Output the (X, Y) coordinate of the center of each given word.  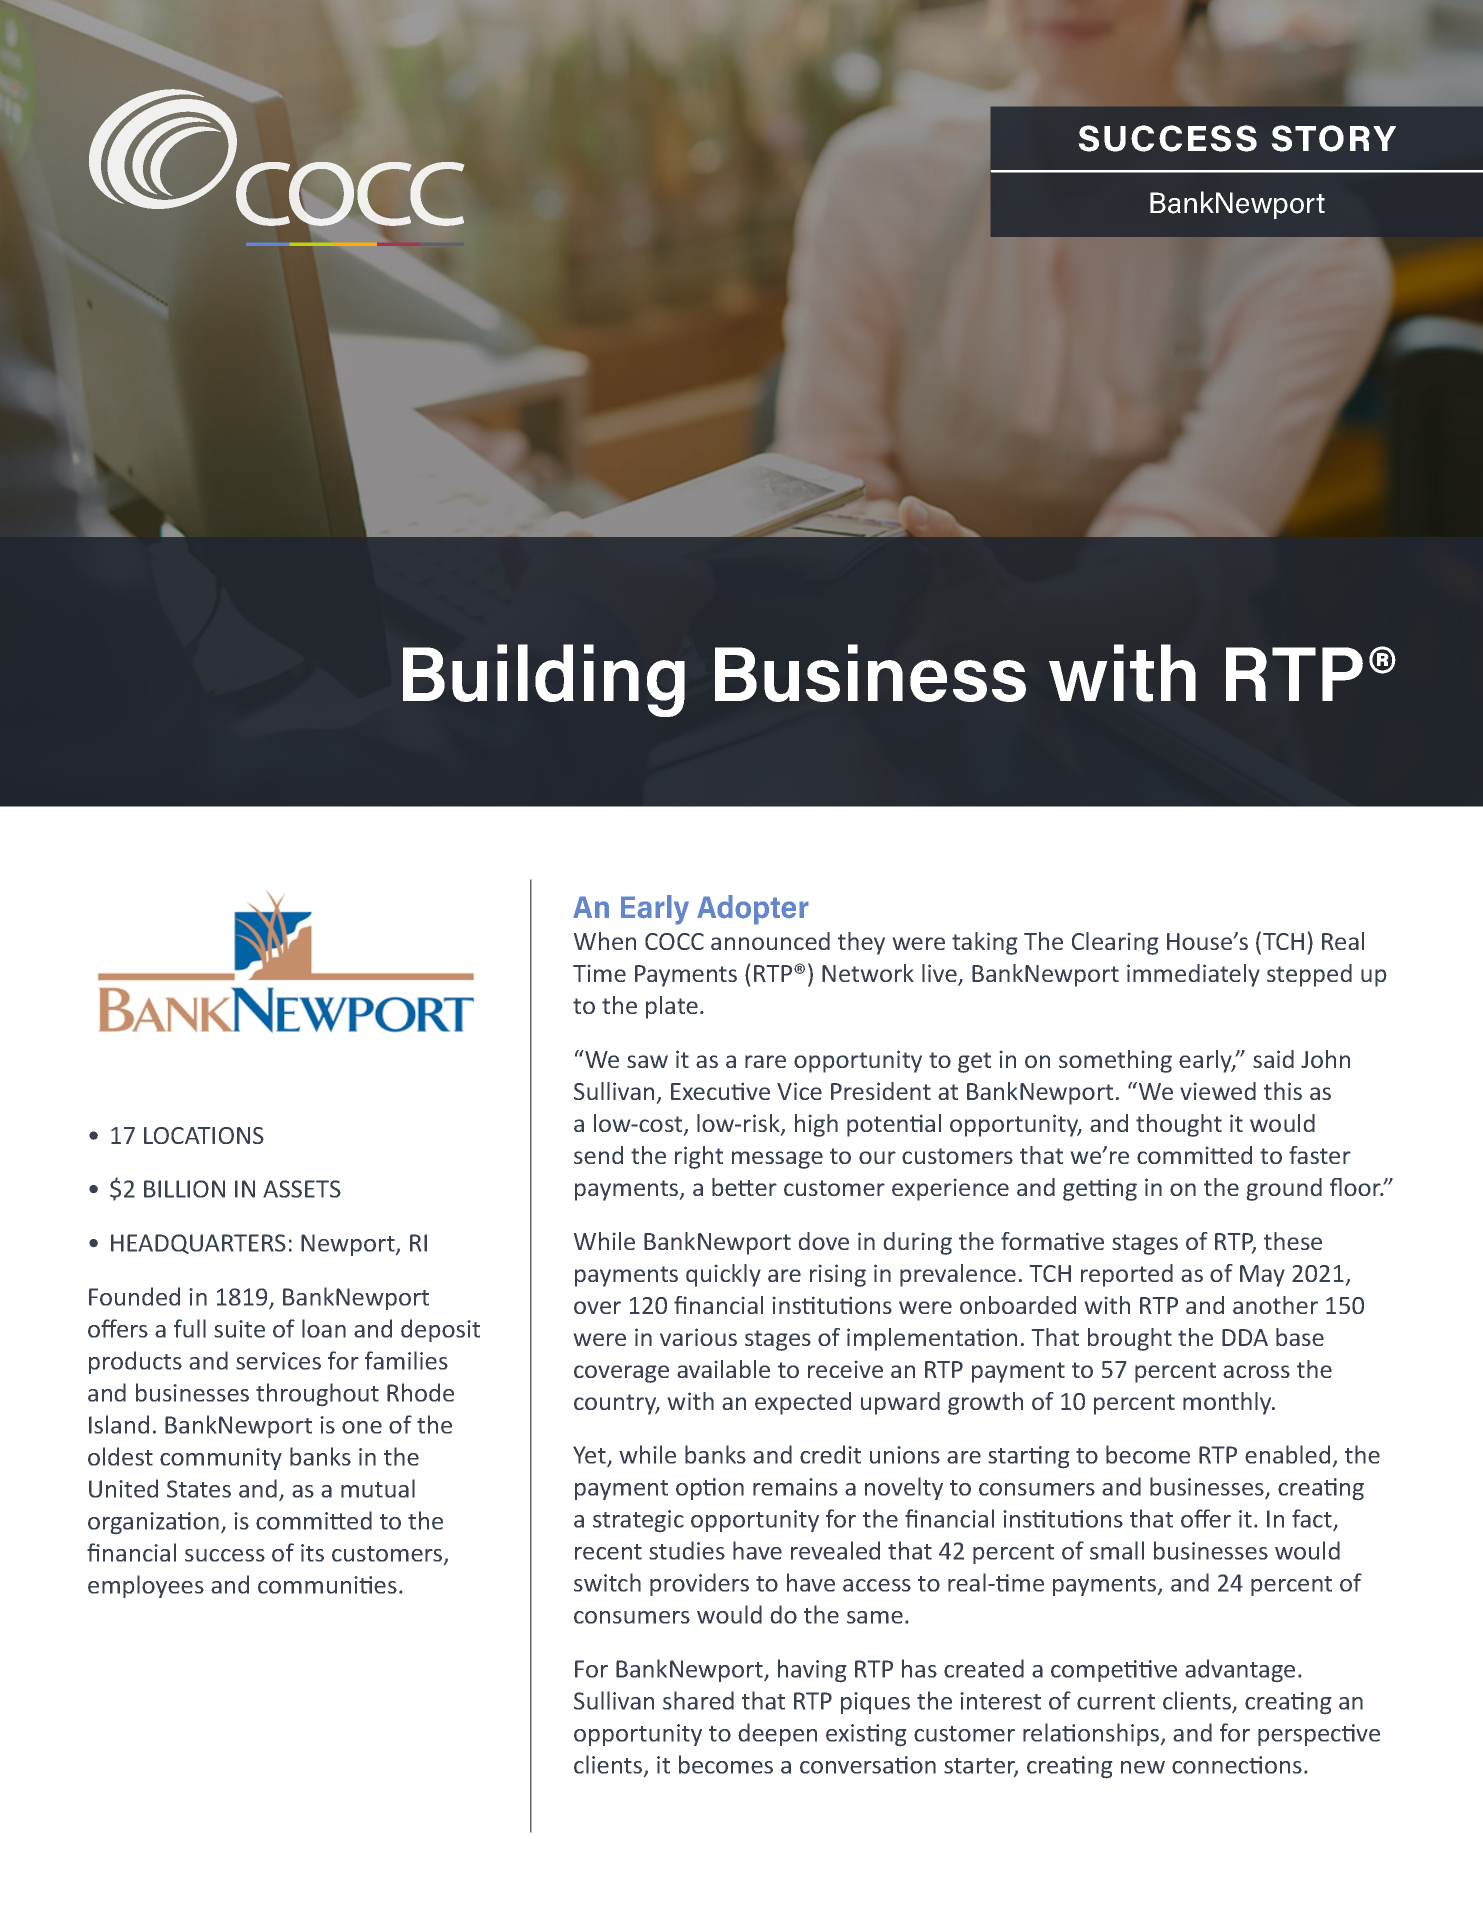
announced (770, 941)
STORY (1333, 138)
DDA (1245, 1337)
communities (327, 1585)
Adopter (753, 910)
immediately (1193, 975)
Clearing (1115, 943)
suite (239, 1329)
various (698, 1337)
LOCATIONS (204, 1135)
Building (544, 680)
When (605, 941)
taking (985, 943)
